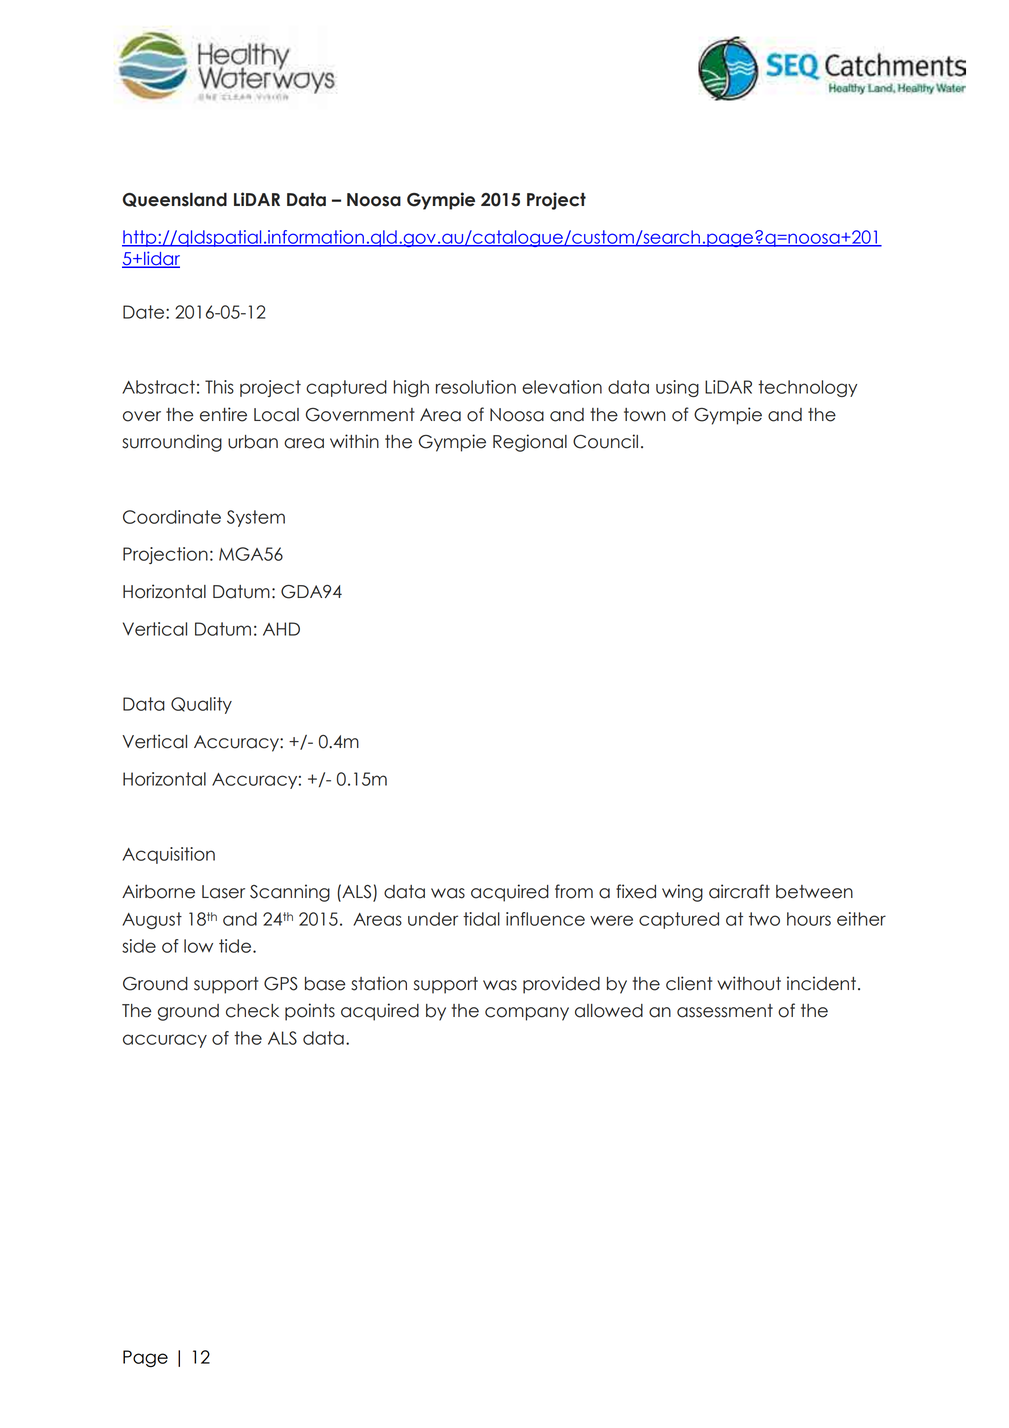 This page has height=1428, width=1009. What do you see at coordinates (807, 388) in the page?
I see `technology` at bounding box center [807, 388].
